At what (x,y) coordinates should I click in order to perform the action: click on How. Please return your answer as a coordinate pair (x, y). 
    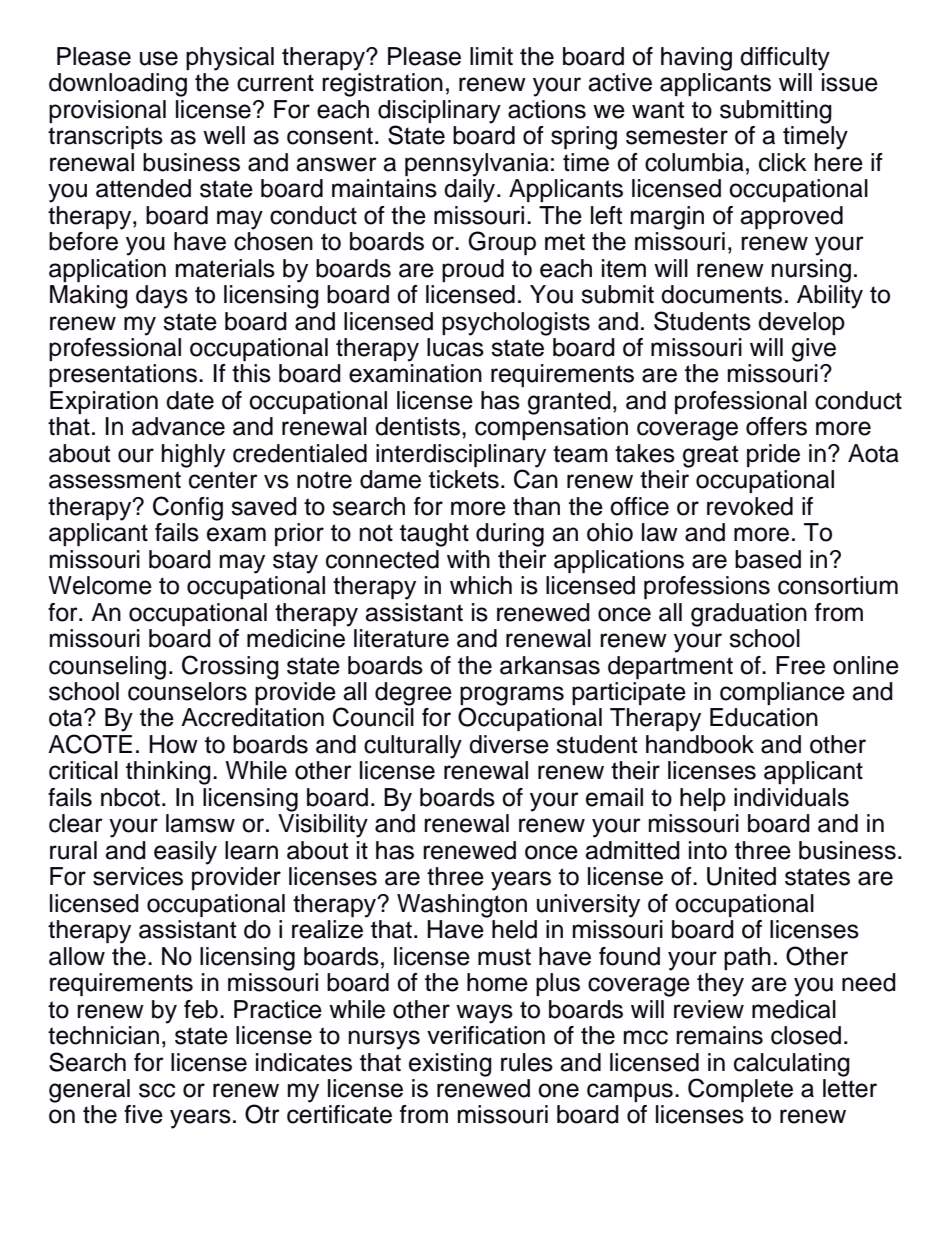
    Looking at the image, I should click on (173, 744).
